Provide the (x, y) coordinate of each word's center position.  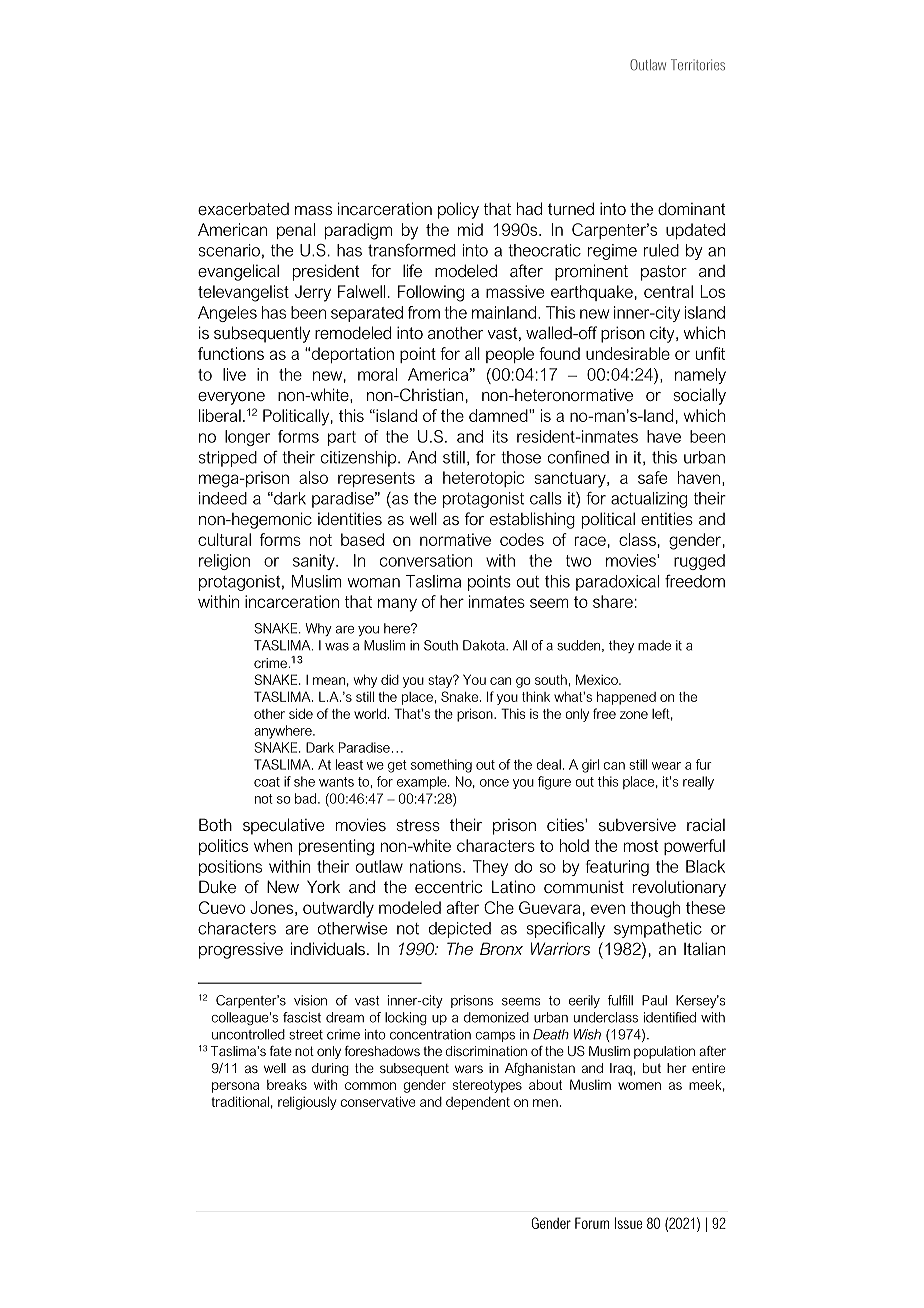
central (668, 291)
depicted (460, 930)
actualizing (649, 500)
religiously (307, 1103)
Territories (698, 65)
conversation (426, 560)
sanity (315, 562)
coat (267, 782)
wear (666, 766)
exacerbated (243, 208)
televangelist (243, 293)
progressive (241, 950)
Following (431, 293)
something (441, 766)
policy (458, 210)
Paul (654, 1000)
